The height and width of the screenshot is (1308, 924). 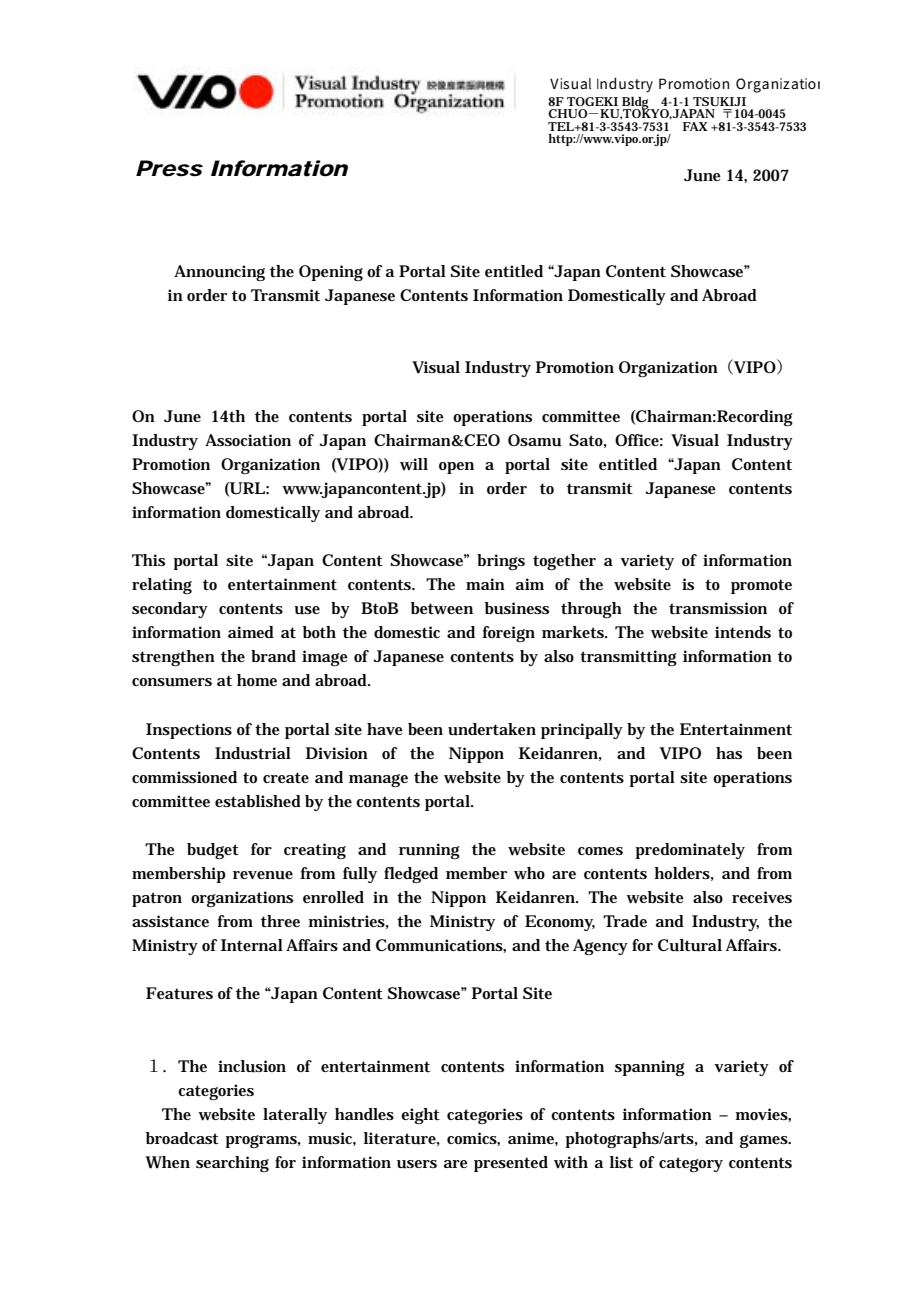 I want to click on aimed, so click(x=251, y=632).
